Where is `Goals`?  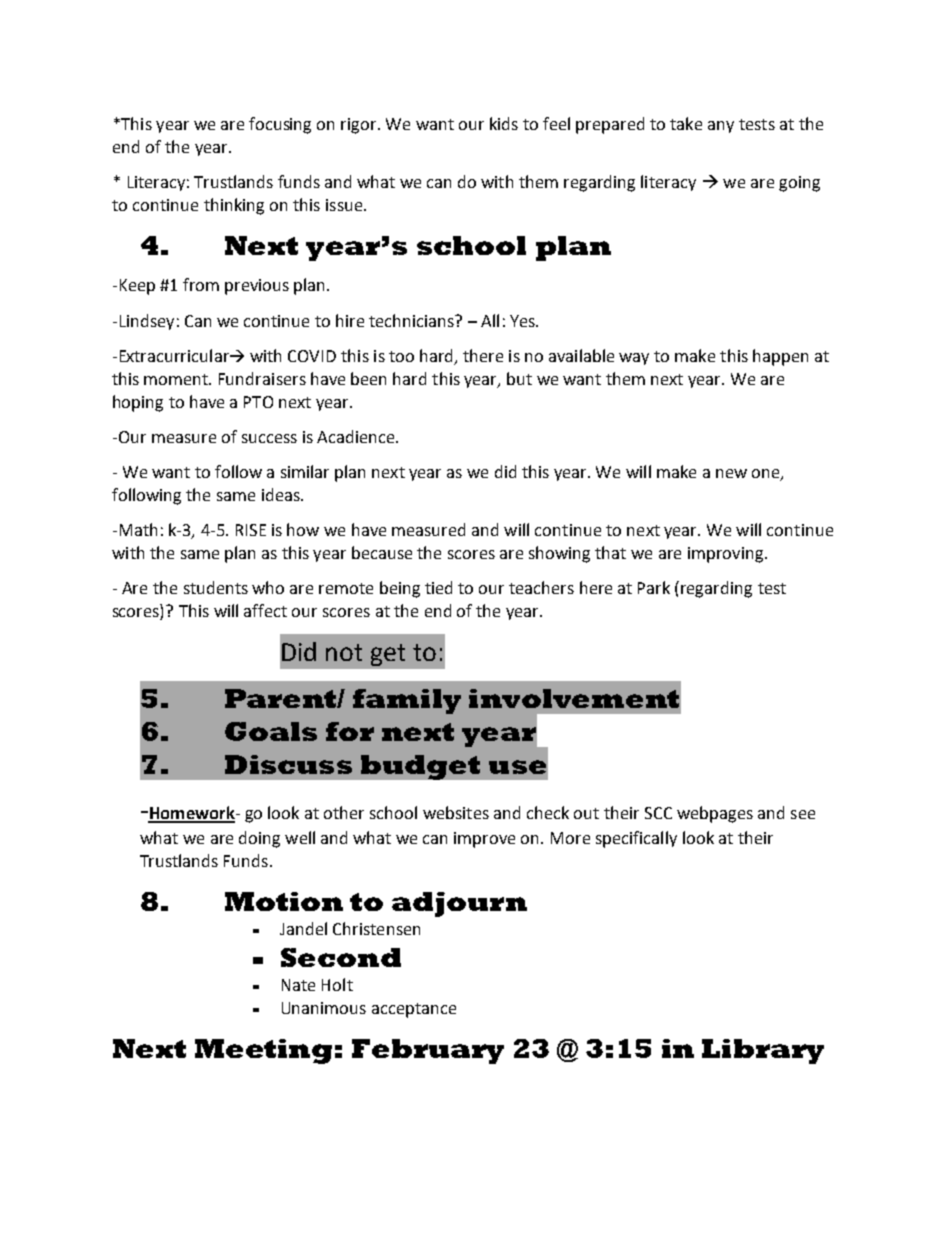
Goals is located at coordinates (271, 731).
